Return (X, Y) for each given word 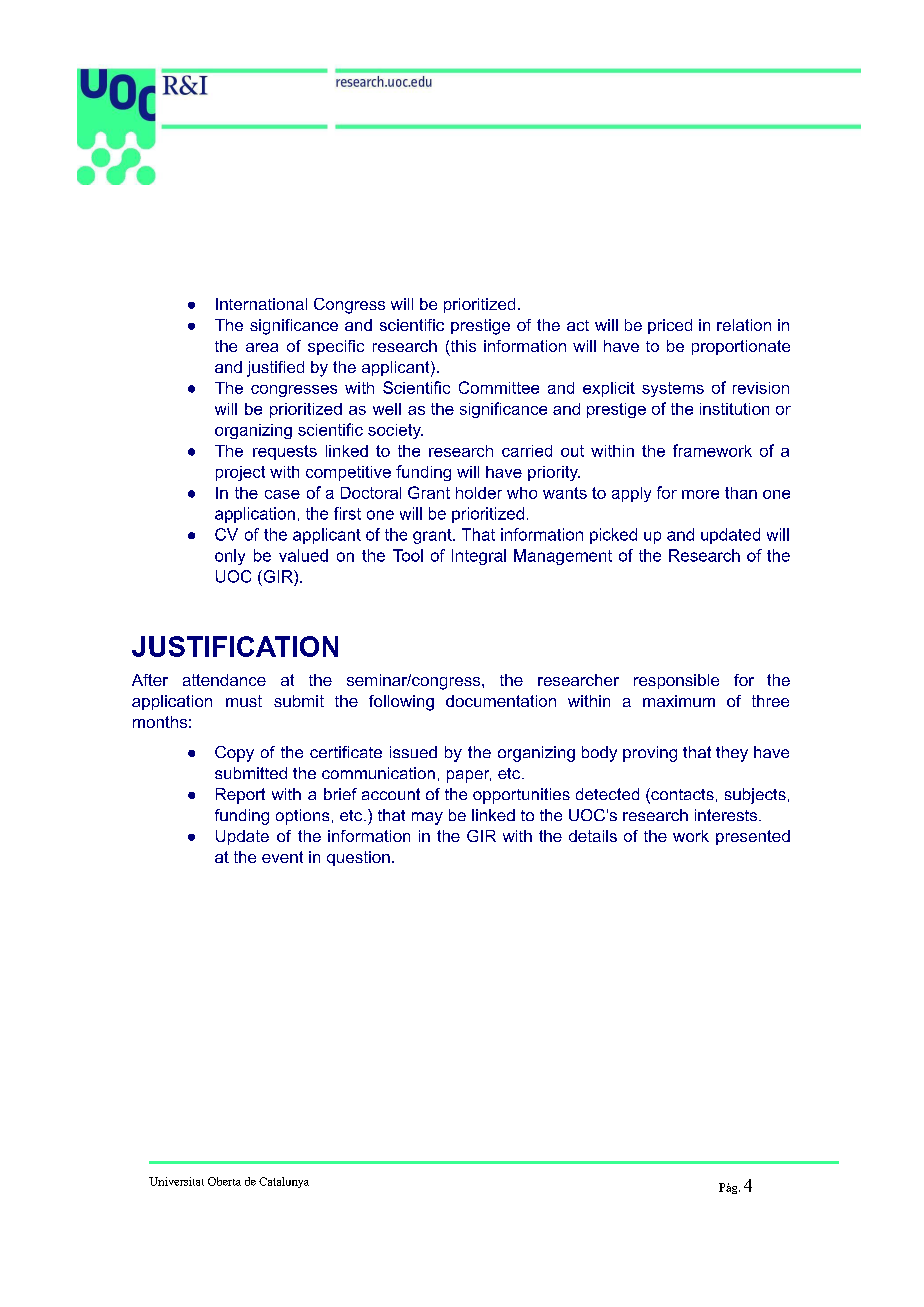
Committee (499, 387)
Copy (234, 754)
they (732, 754)
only (230, 557)
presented (753, 837)
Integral (479, 557)
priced (670, 326)
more (700, 494)
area (262, 347)
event (282, 857)
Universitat (176, 1181)
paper (469, 776)
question (358, 858)
